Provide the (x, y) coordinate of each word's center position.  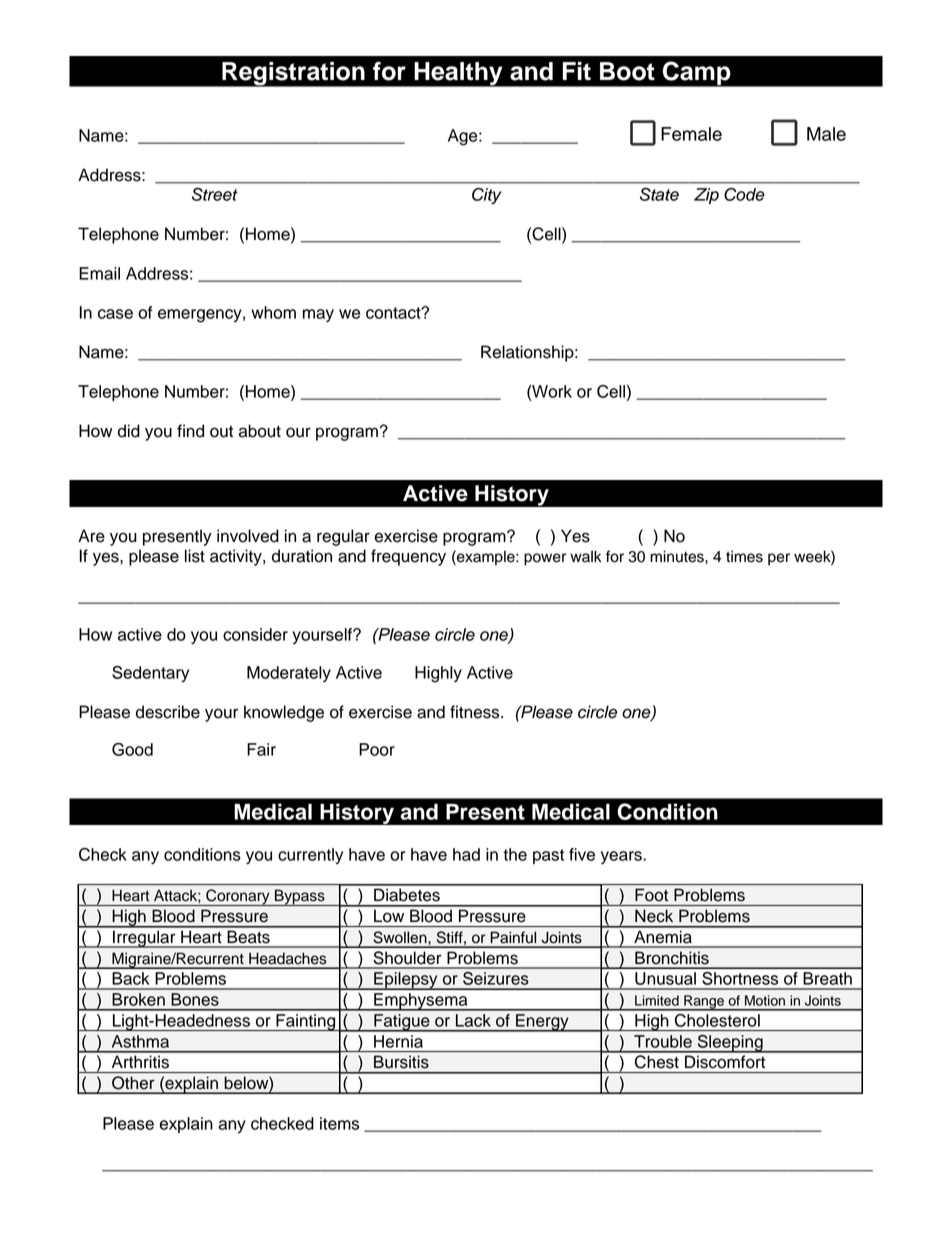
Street (215, 194)
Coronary (238, 897)
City (487, 196)
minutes (678, 556)
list (195, 556)
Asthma (140, 1041)
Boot (627, 71)
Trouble (663, 1041)
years (622, 857)
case (115, 314)
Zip (706, 196)
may (318, 315)
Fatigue (402, 1023)
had (466, 854)
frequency (408, 557)
